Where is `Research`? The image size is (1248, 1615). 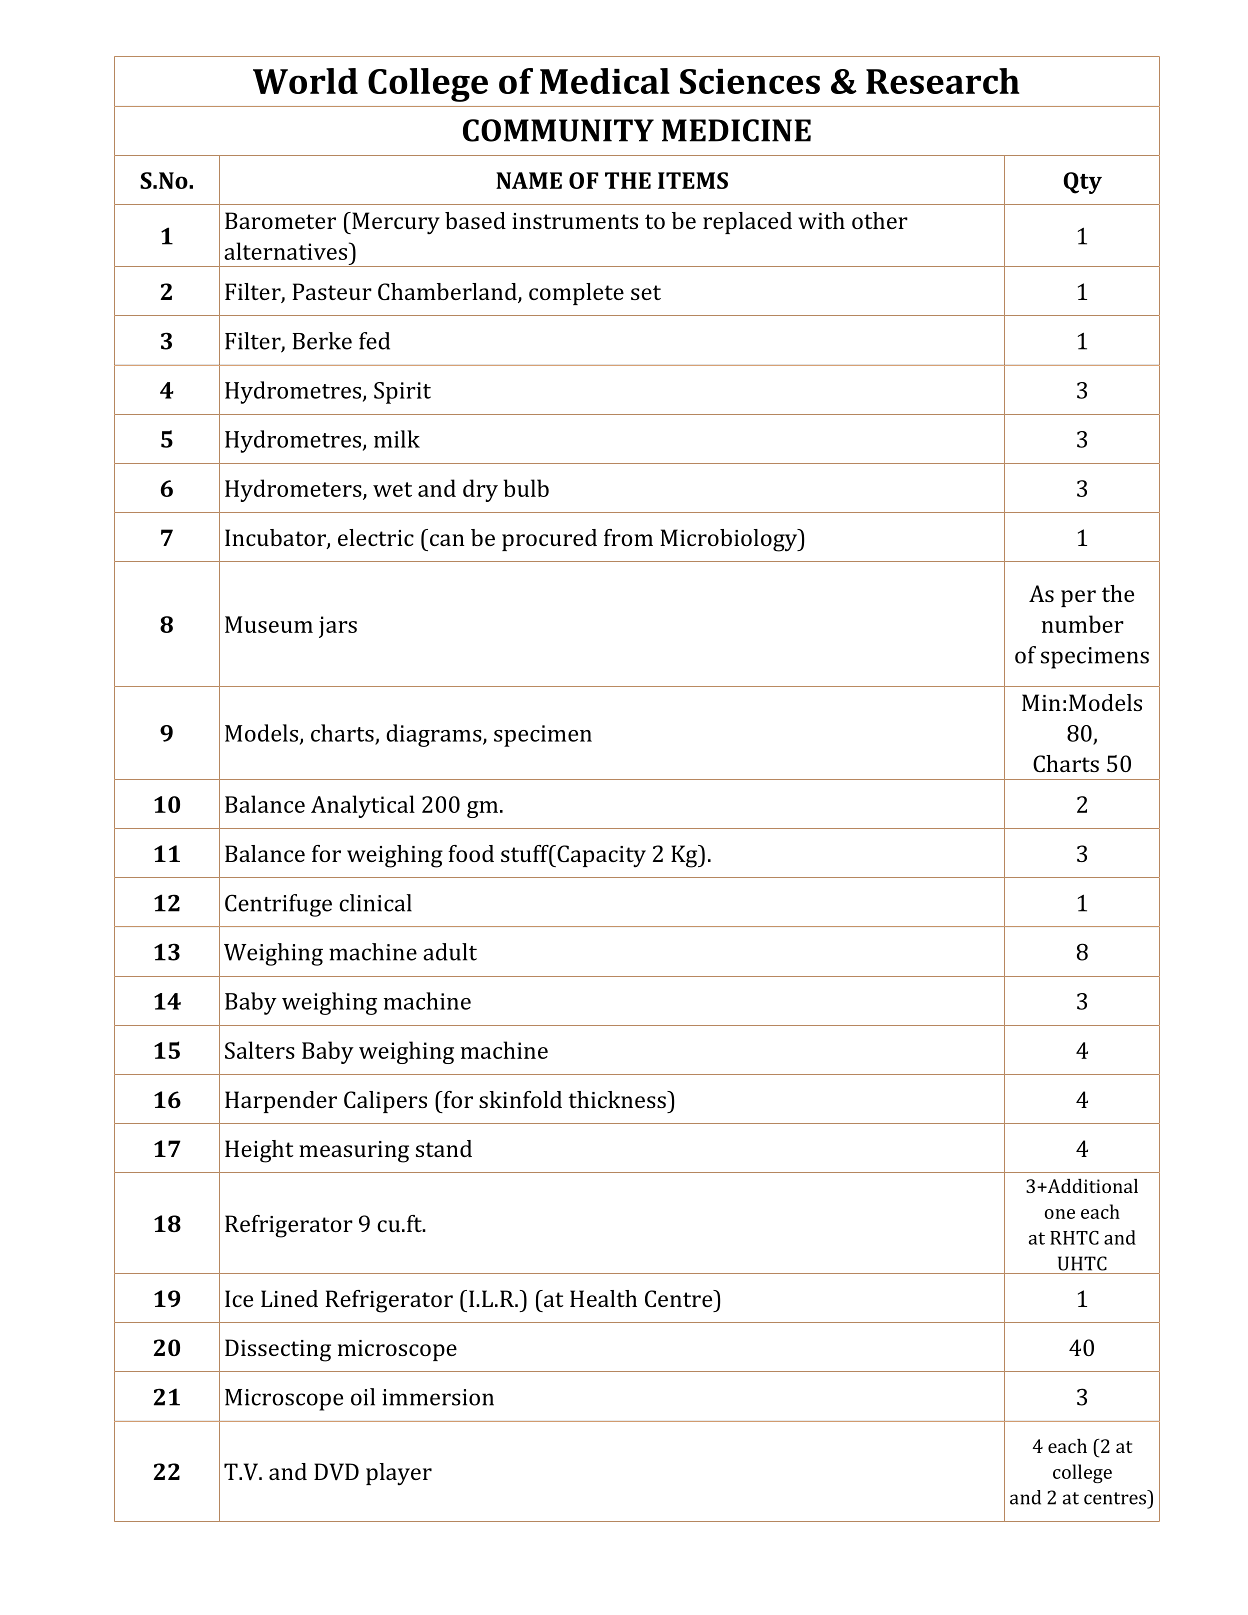
Research is located at coordinates (943, 81).
